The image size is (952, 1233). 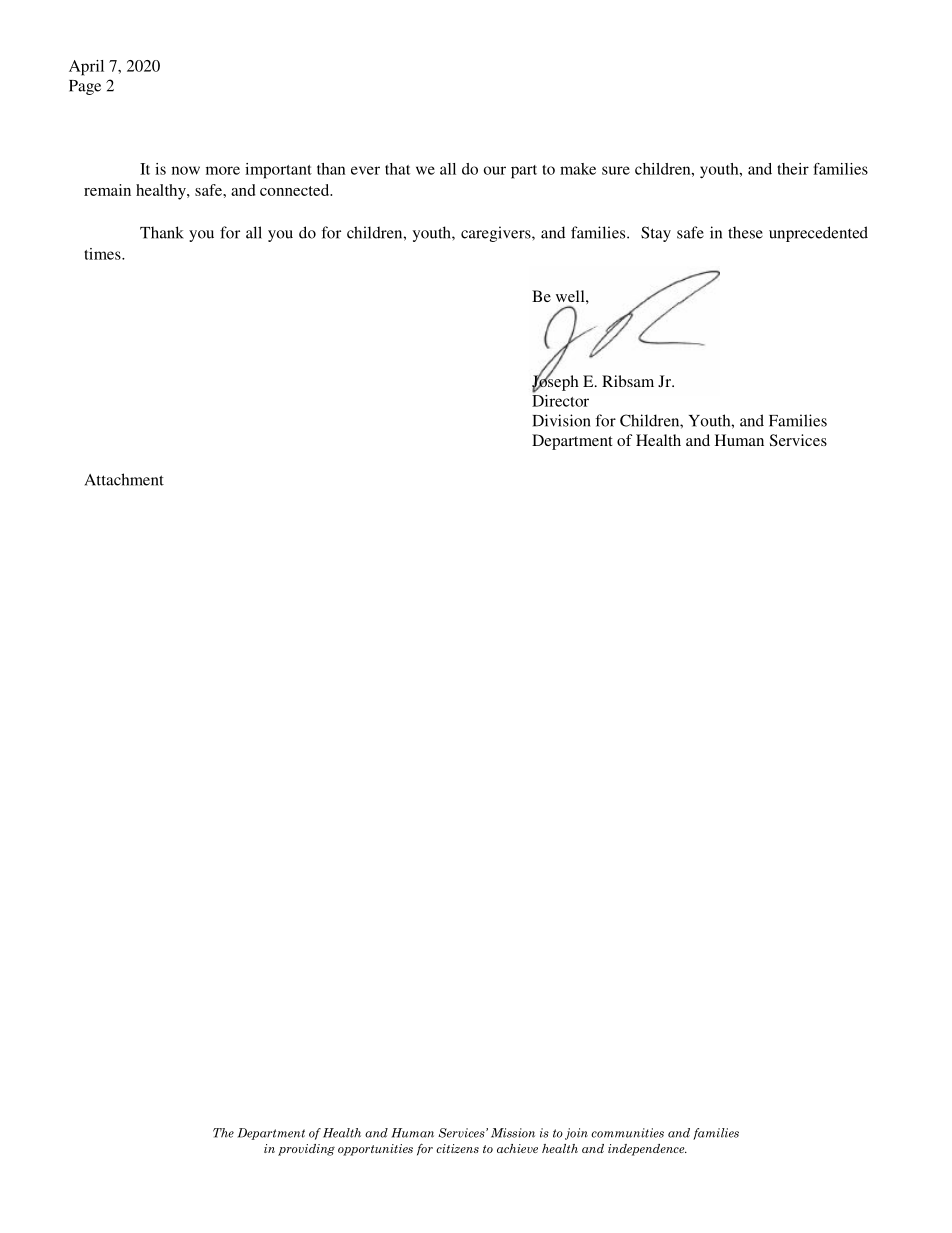 I want to click on communities, so click(x=627, y=1133).
